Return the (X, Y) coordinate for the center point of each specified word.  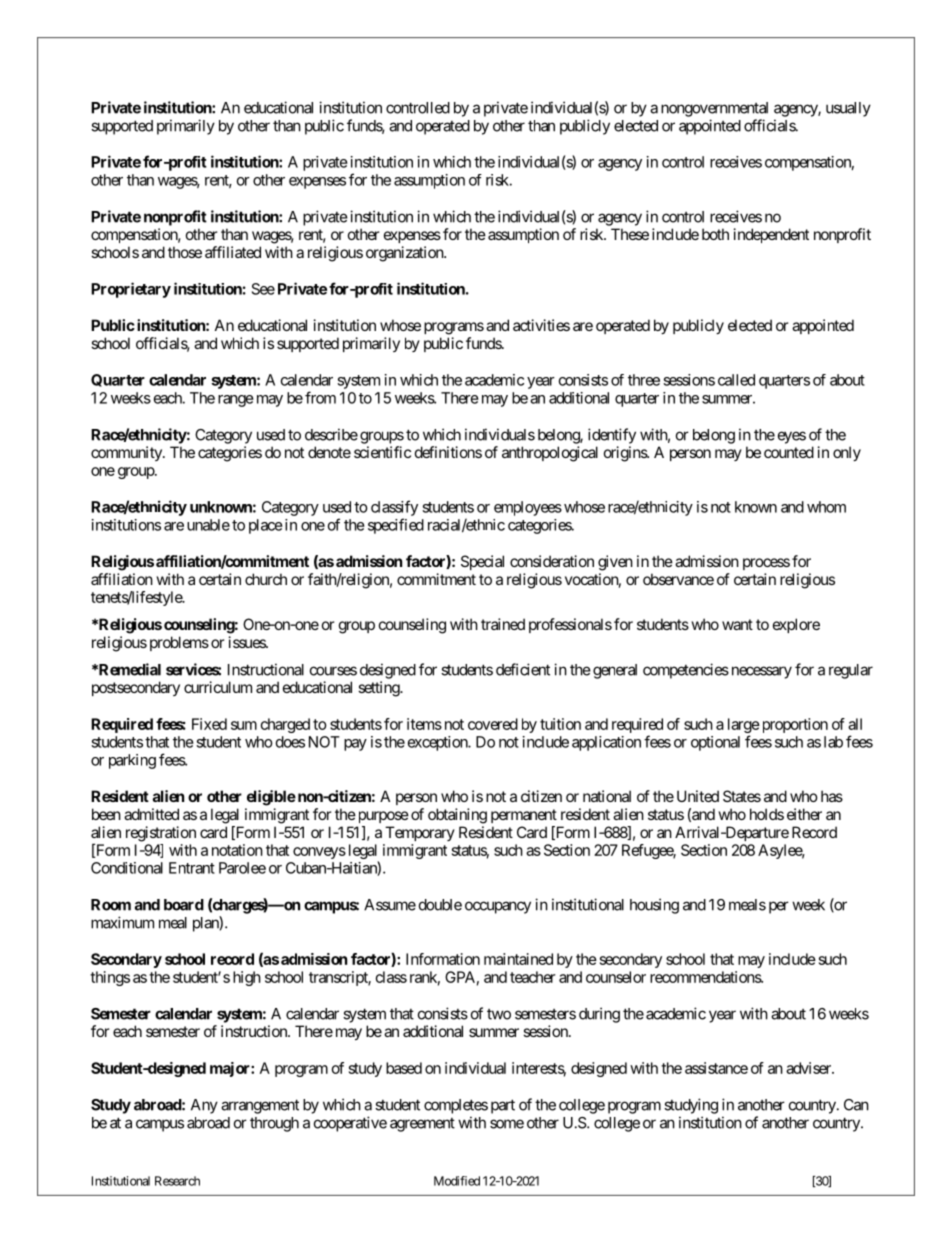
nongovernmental (714, 109)
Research (177, 1181)
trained (503, 624)
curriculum (218, 687)
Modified (457, 1181)
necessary (762, 672)
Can (856, 1105)
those (185, 252)
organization (405, 254)
